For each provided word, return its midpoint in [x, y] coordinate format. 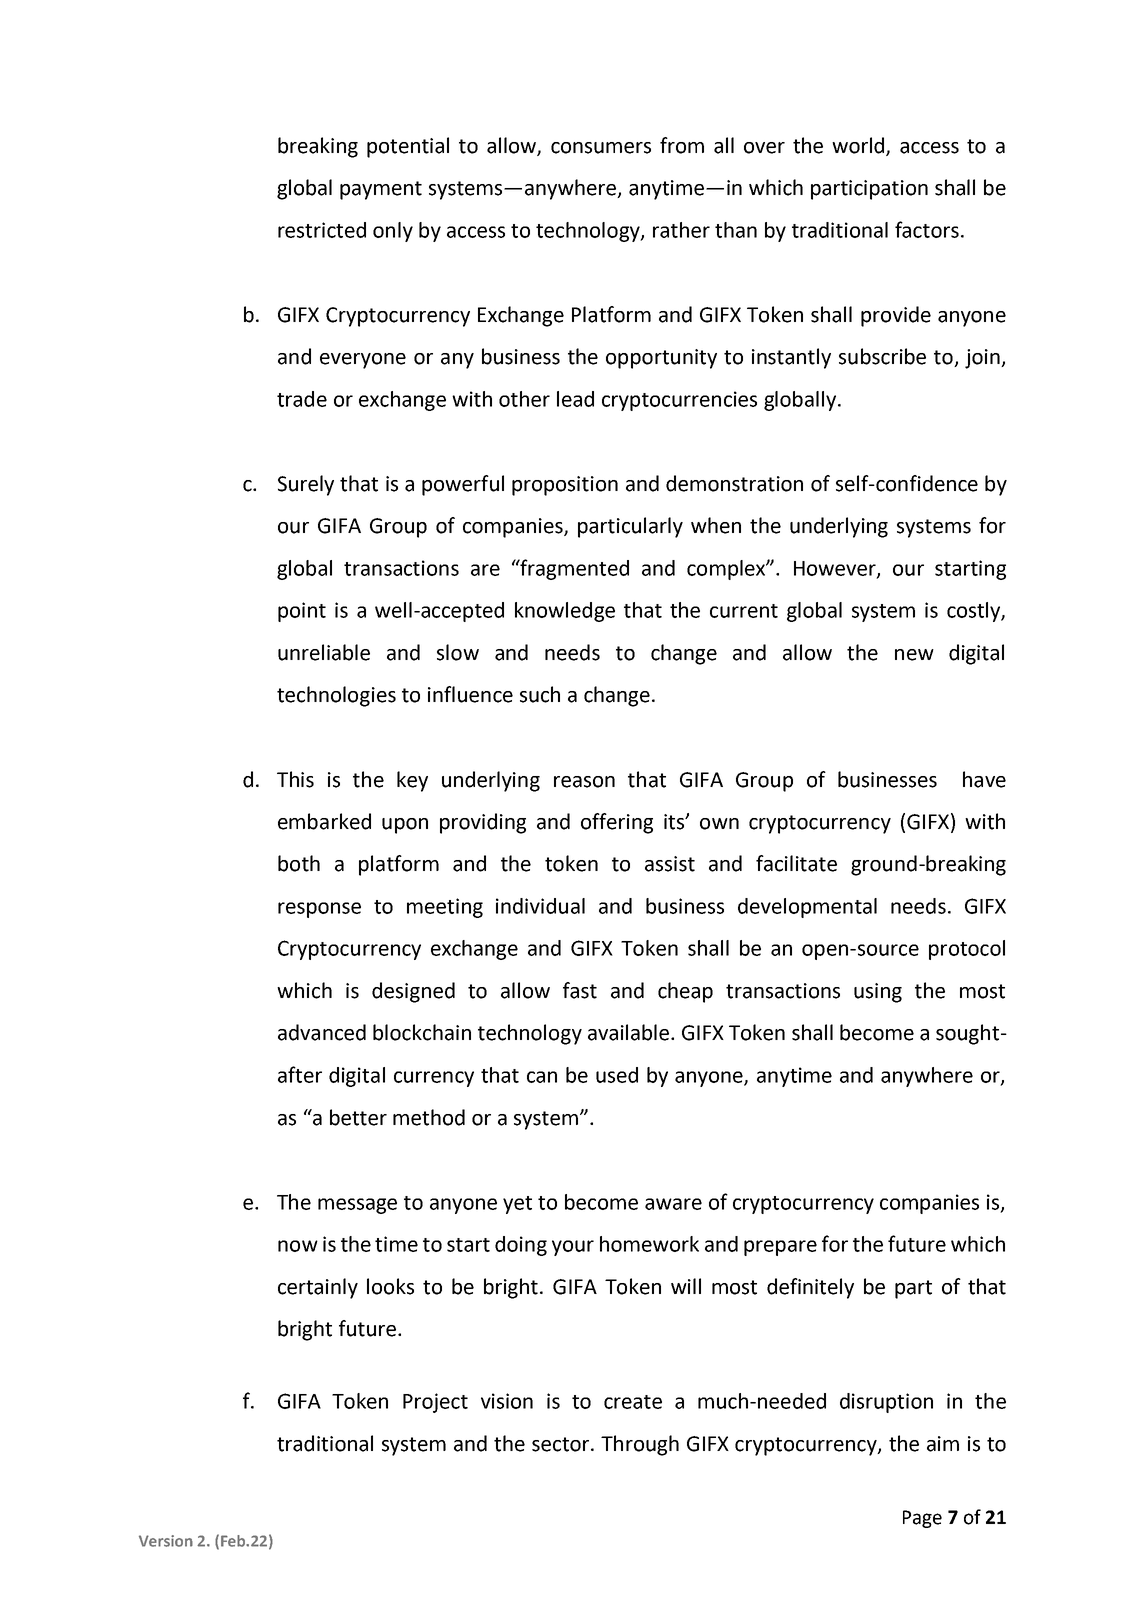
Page [922, 1519]
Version [166, 1541]
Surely [306, 485]
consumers [601, 148]
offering [617, 823]
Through [640, 1445]
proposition [565, 486]
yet [517, 1205]
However [836, 569]
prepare [780, 1248]
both [299, 863]
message [357, 1206]
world [859, 146]
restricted [322, 230]
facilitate [796, 863]
